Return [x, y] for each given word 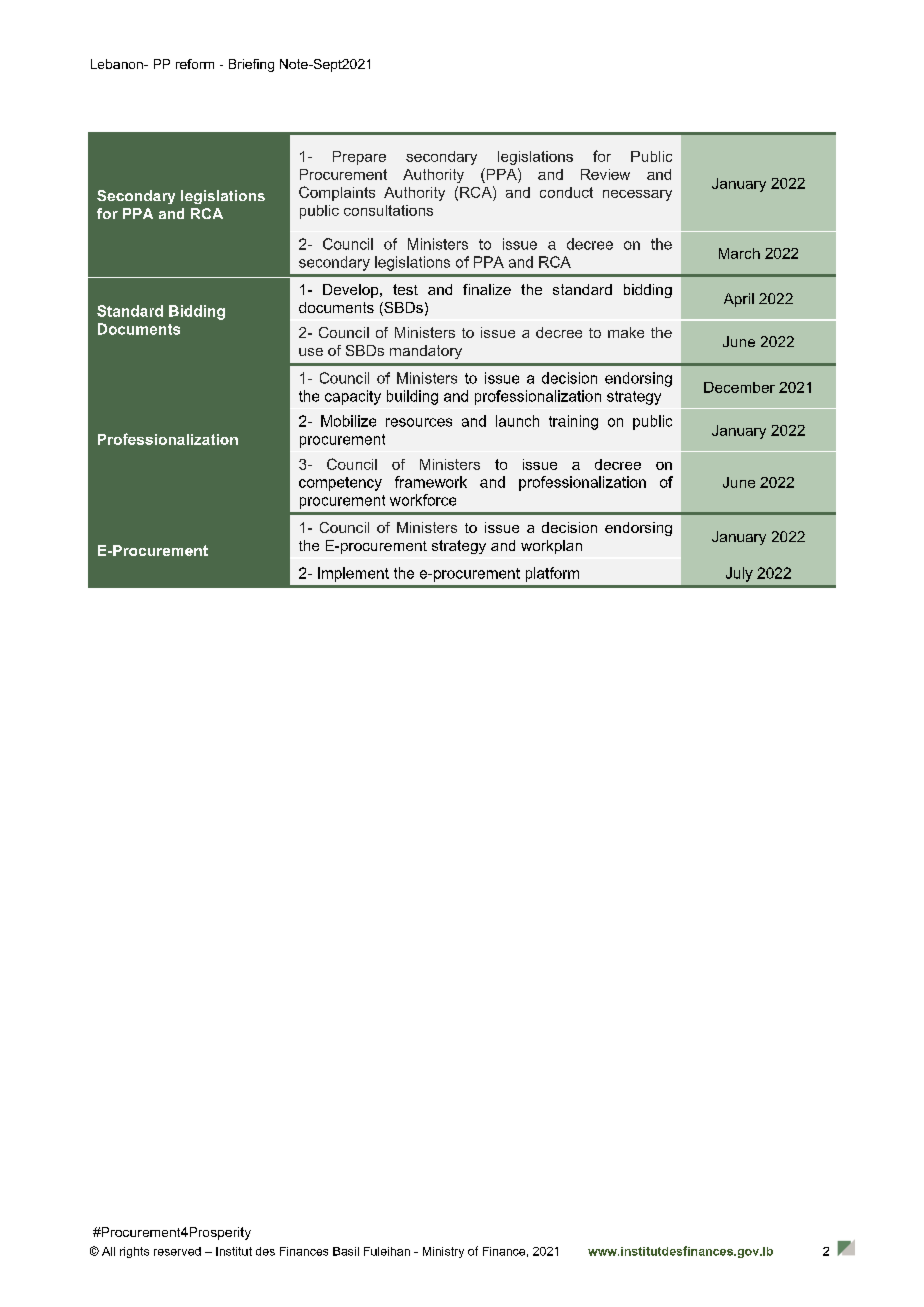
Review [605, 174]
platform [552, 574]
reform [195, 64]
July [739, 574]
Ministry [443, 1252]
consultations [388, 210]
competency [340, 484]
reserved [177, 1251]
